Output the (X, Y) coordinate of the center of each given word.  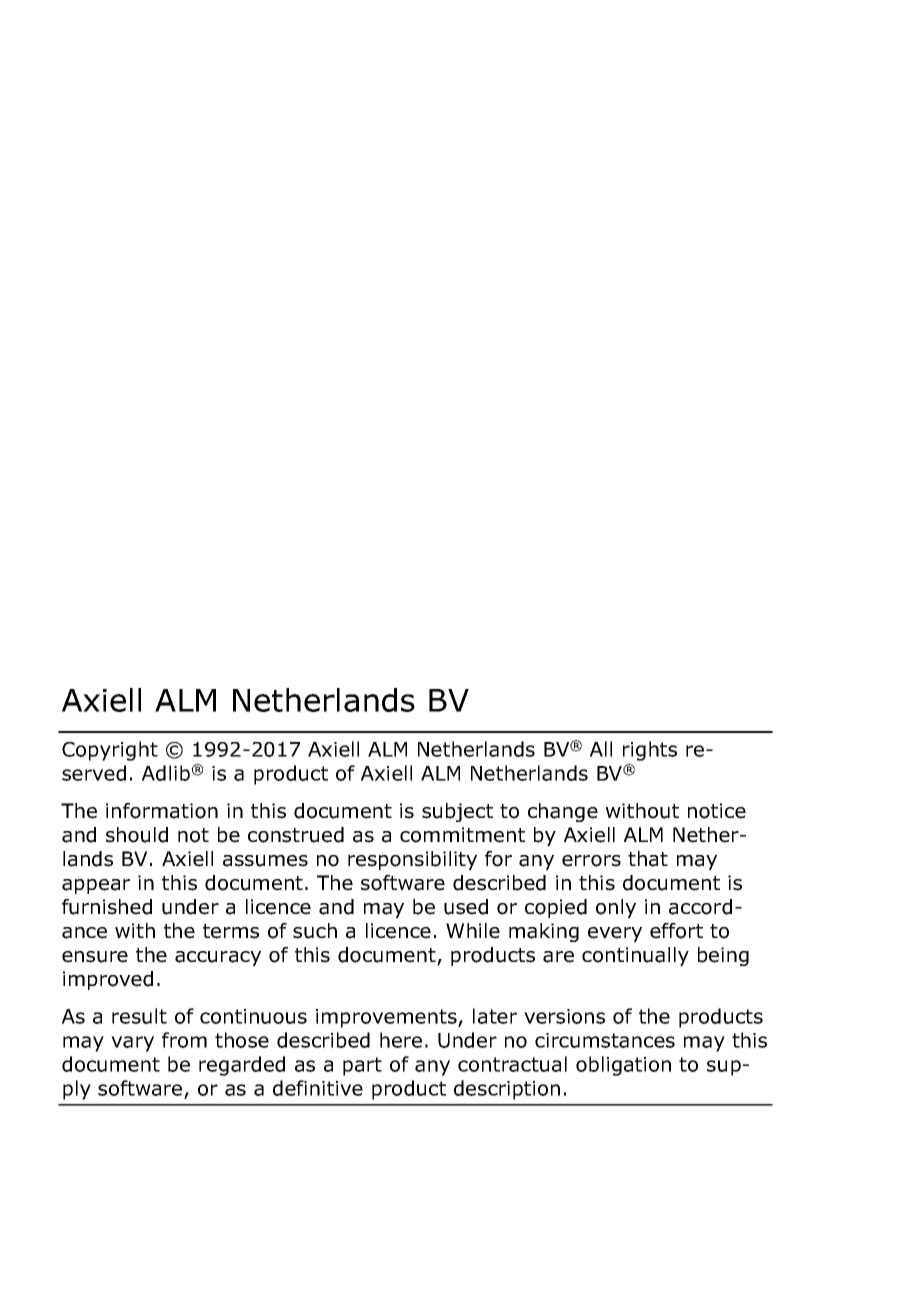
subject (457, 812)
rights (650, 751)
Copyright (110, 751)
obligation (623, 1066)
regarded (242, 1066)
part (362, 1066)
